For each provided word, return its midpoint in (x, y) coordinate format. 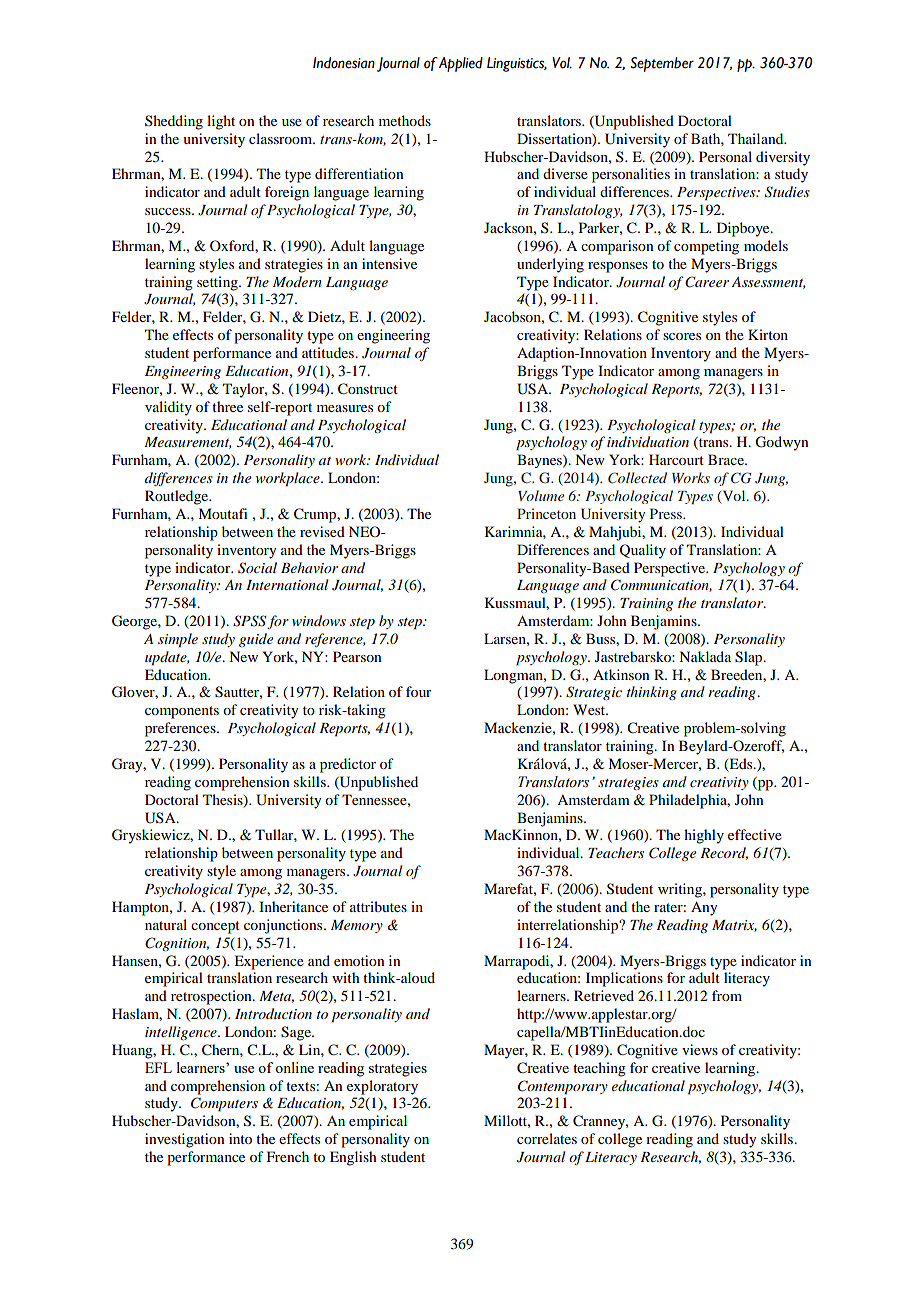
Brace (727, 459)
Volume (541, 495)
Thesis (224, 800)
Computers (224, 1104)
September (662, 64)
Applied (461, 64)
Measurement (187, 443)
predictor (348, 765)
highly (704, 836)
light (221, 122)
